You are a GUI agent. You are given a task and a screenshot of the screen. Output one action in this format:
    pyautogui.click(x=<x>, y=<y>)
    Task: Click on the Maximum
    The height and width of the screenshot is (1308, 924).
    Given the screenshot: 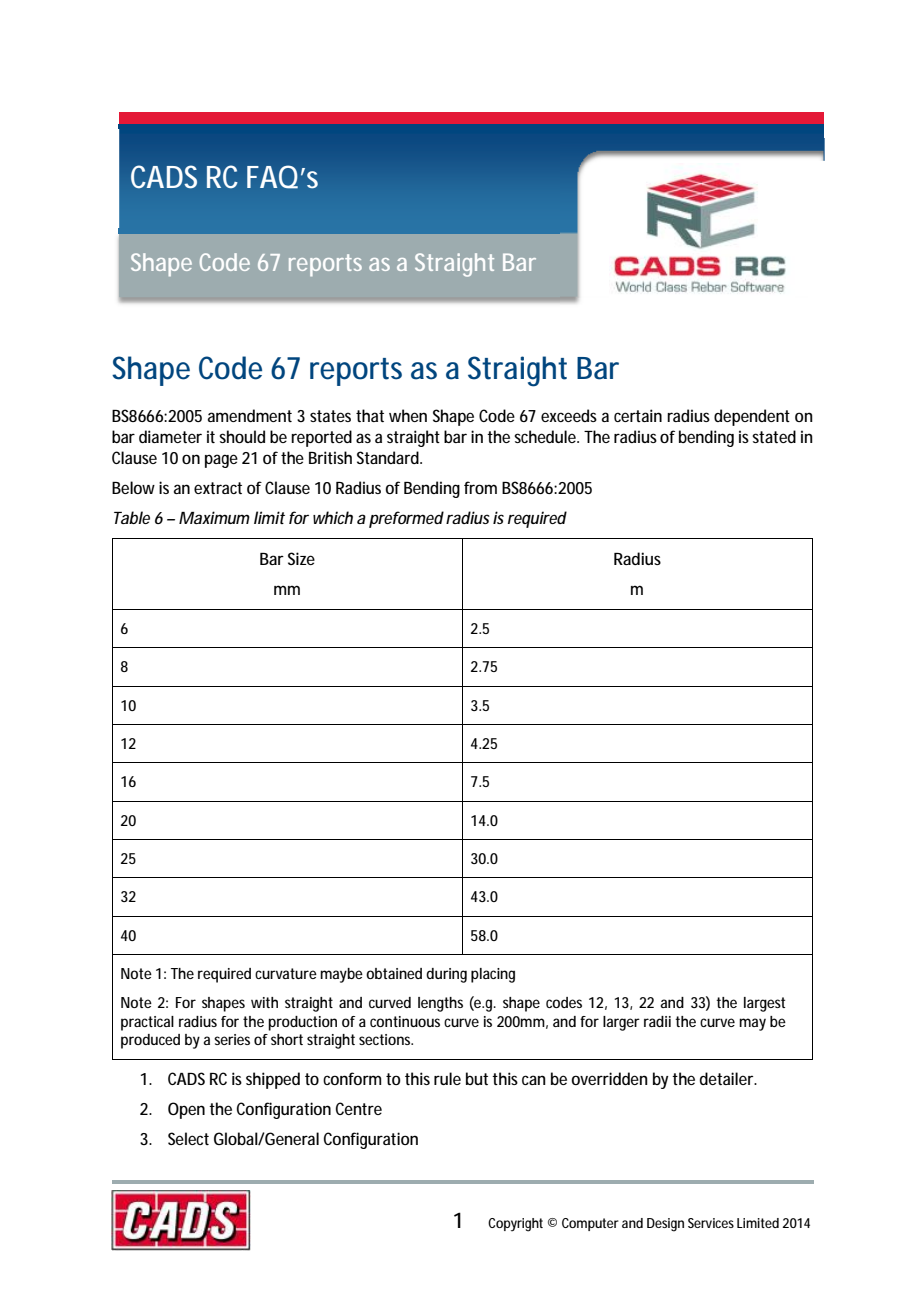 What is the action you would take?
    pyautogui.click(x=214, y=517)
